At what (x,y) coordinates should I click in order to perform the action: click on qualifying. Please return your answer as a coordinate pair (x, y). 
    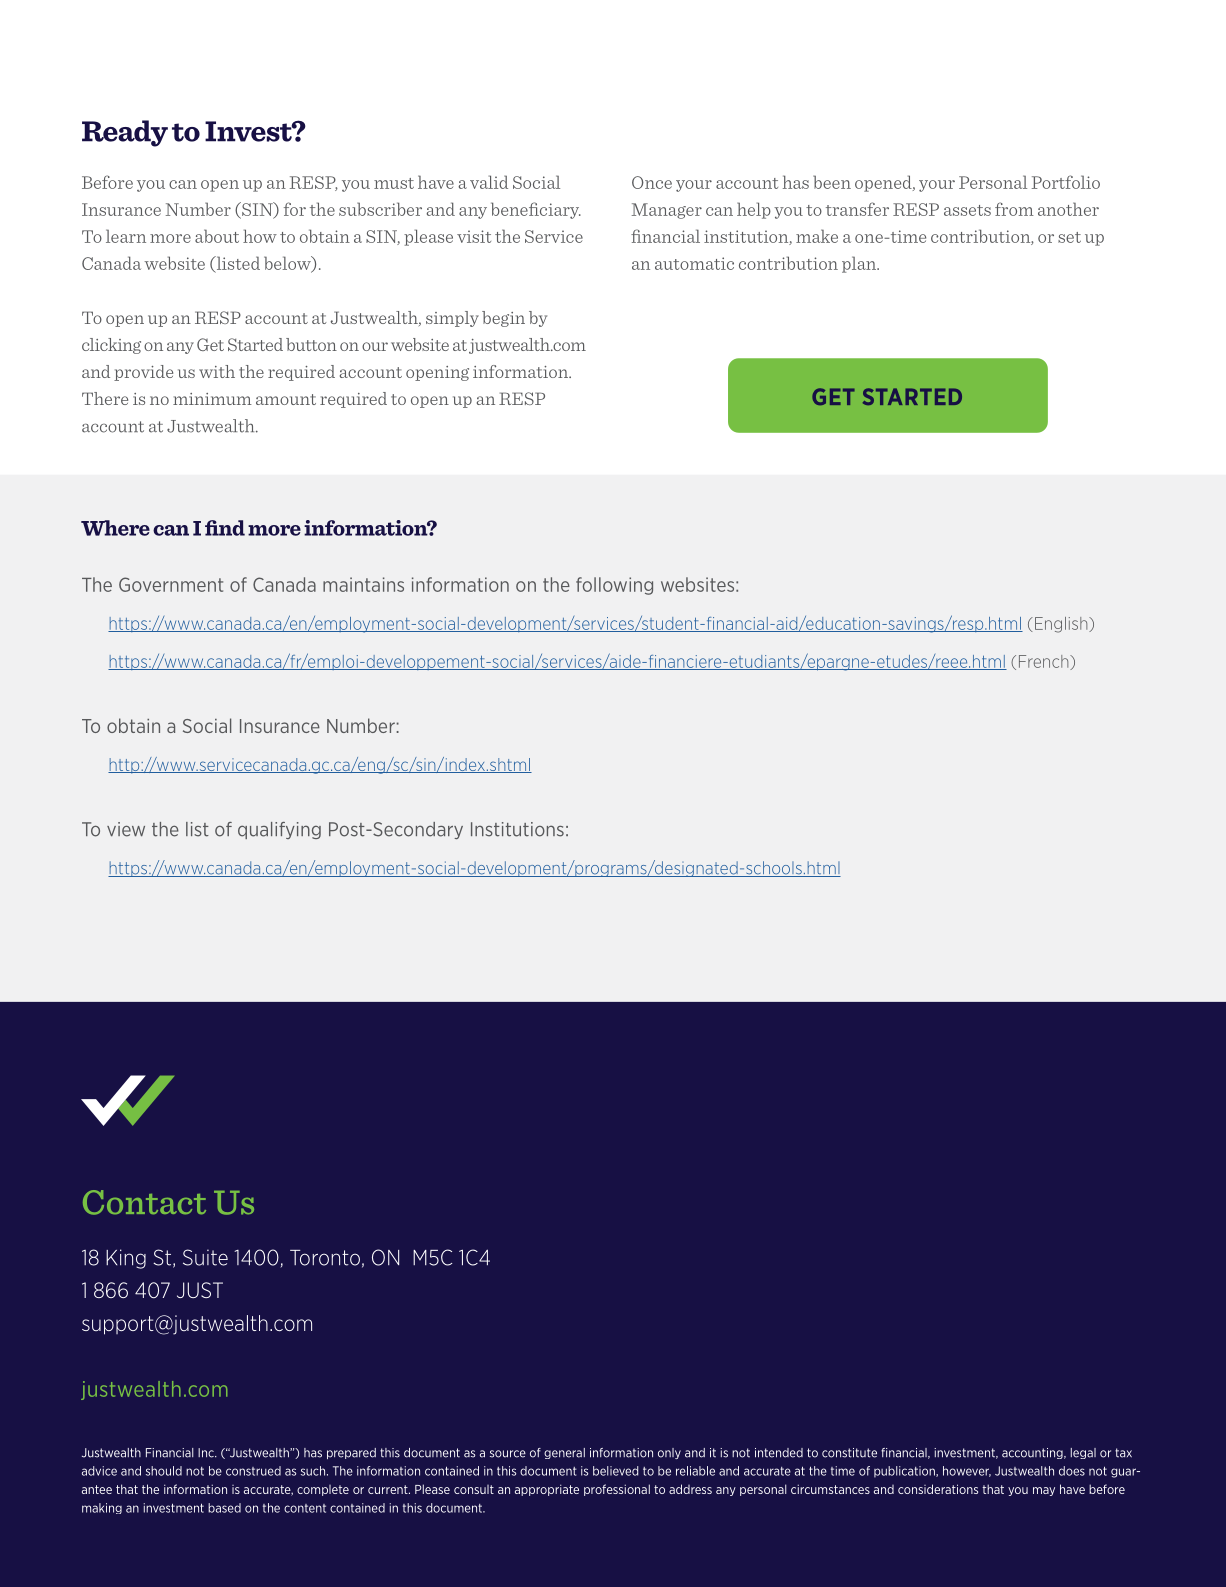
    Looking at the image, I should click on (279, 830).
